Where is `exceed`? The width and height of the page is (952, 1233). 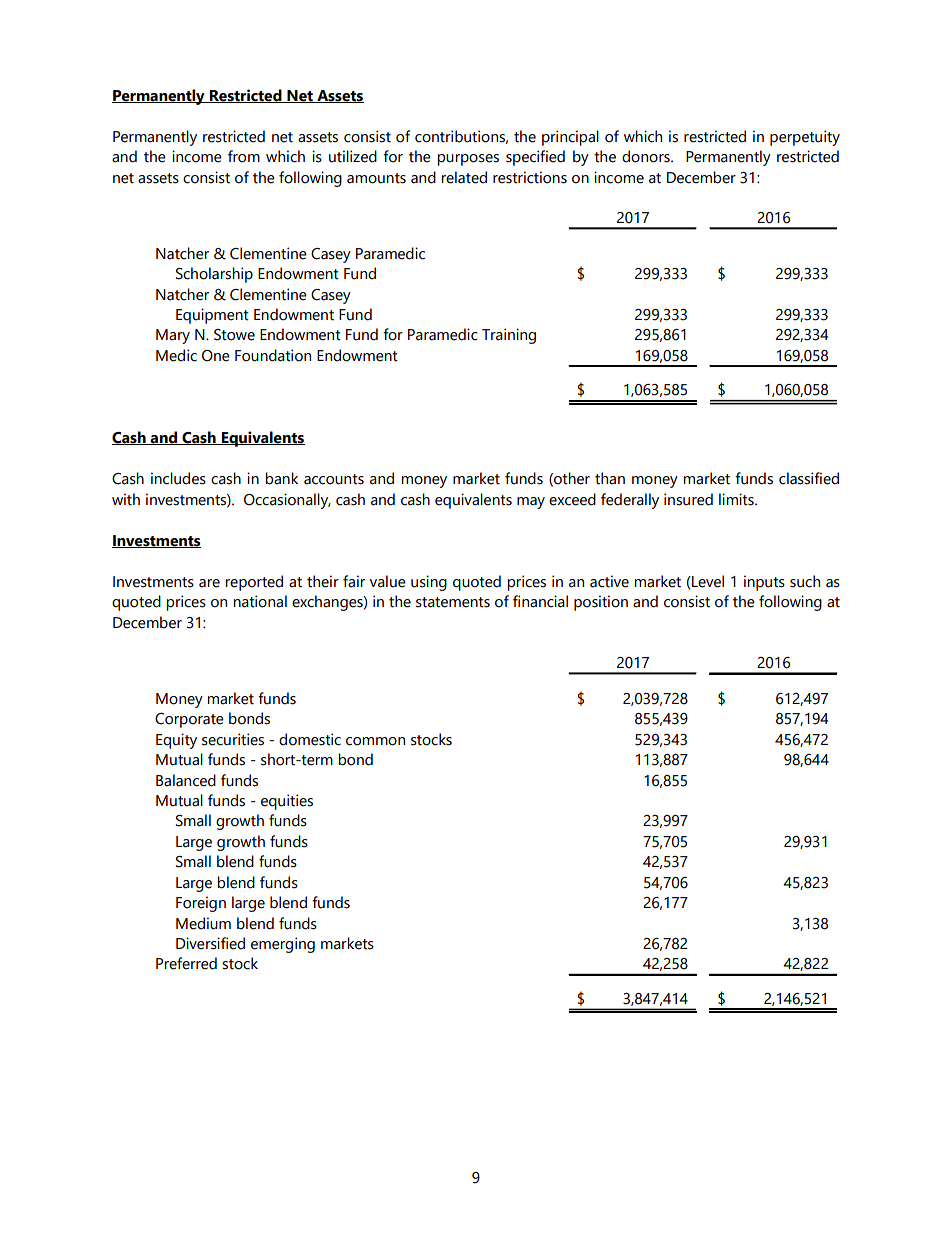
exceed is located at coordinates (572, 499).
